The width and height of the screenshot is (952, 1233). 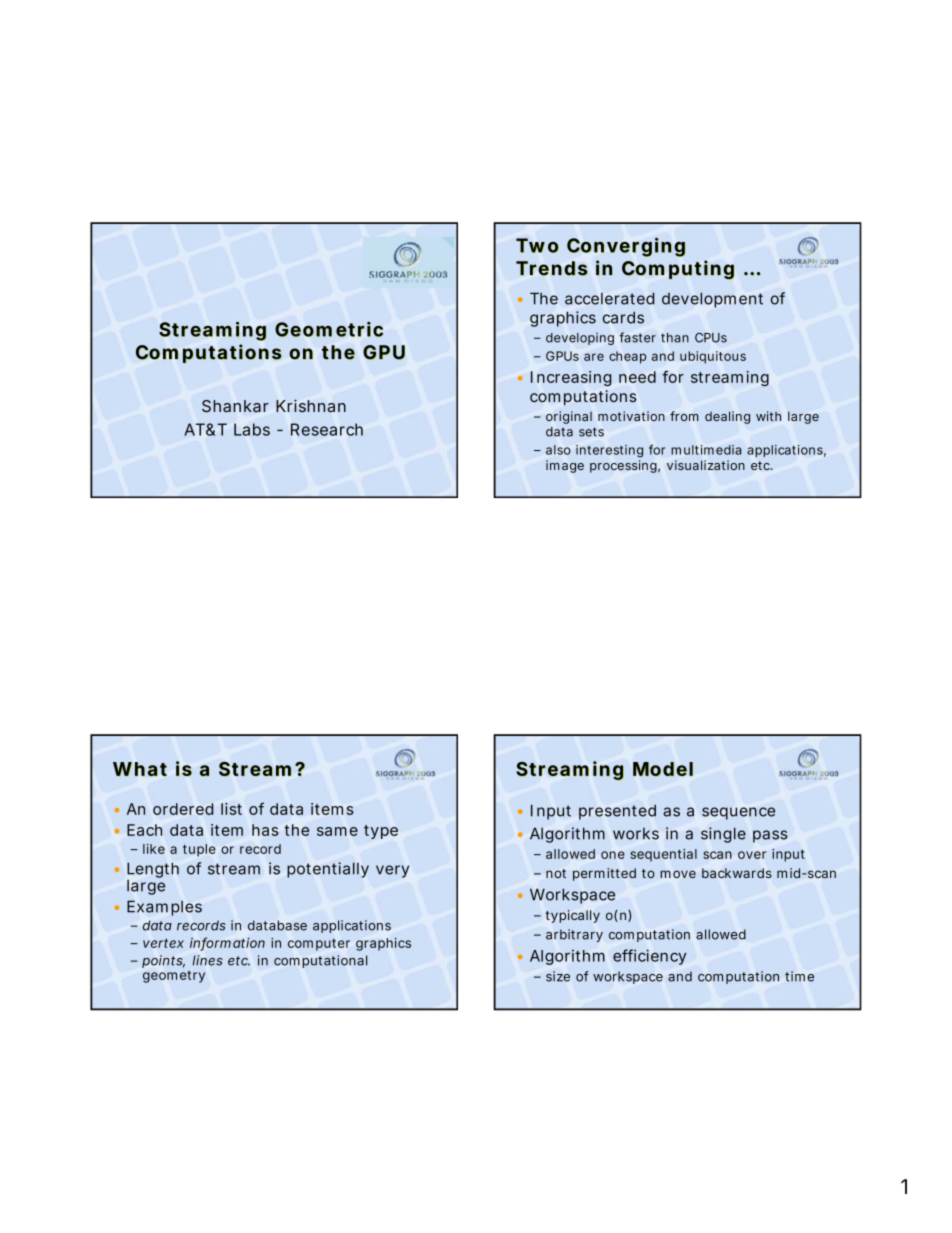 What do you see at coordinates (140, 769) in the screenshot?
I see `What` at bounding box center [140, 769].
